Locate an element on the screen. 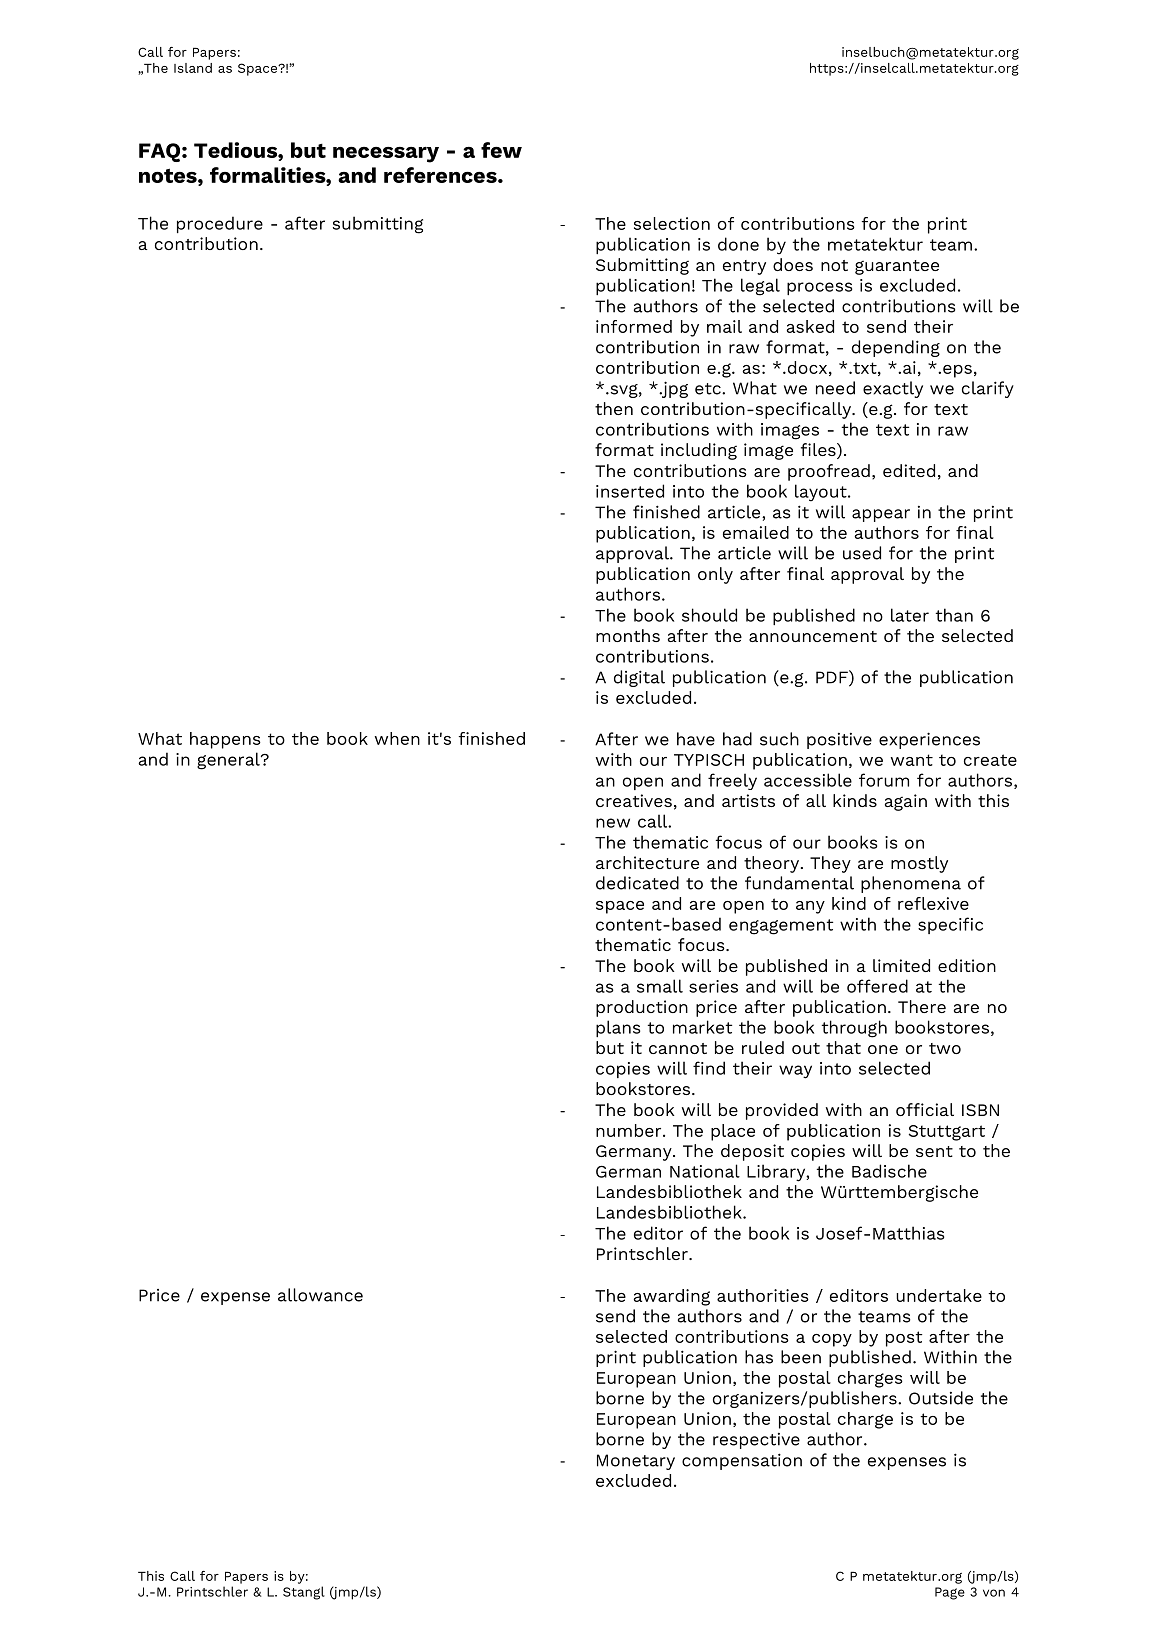  months is located at coordinates (628, 635).
